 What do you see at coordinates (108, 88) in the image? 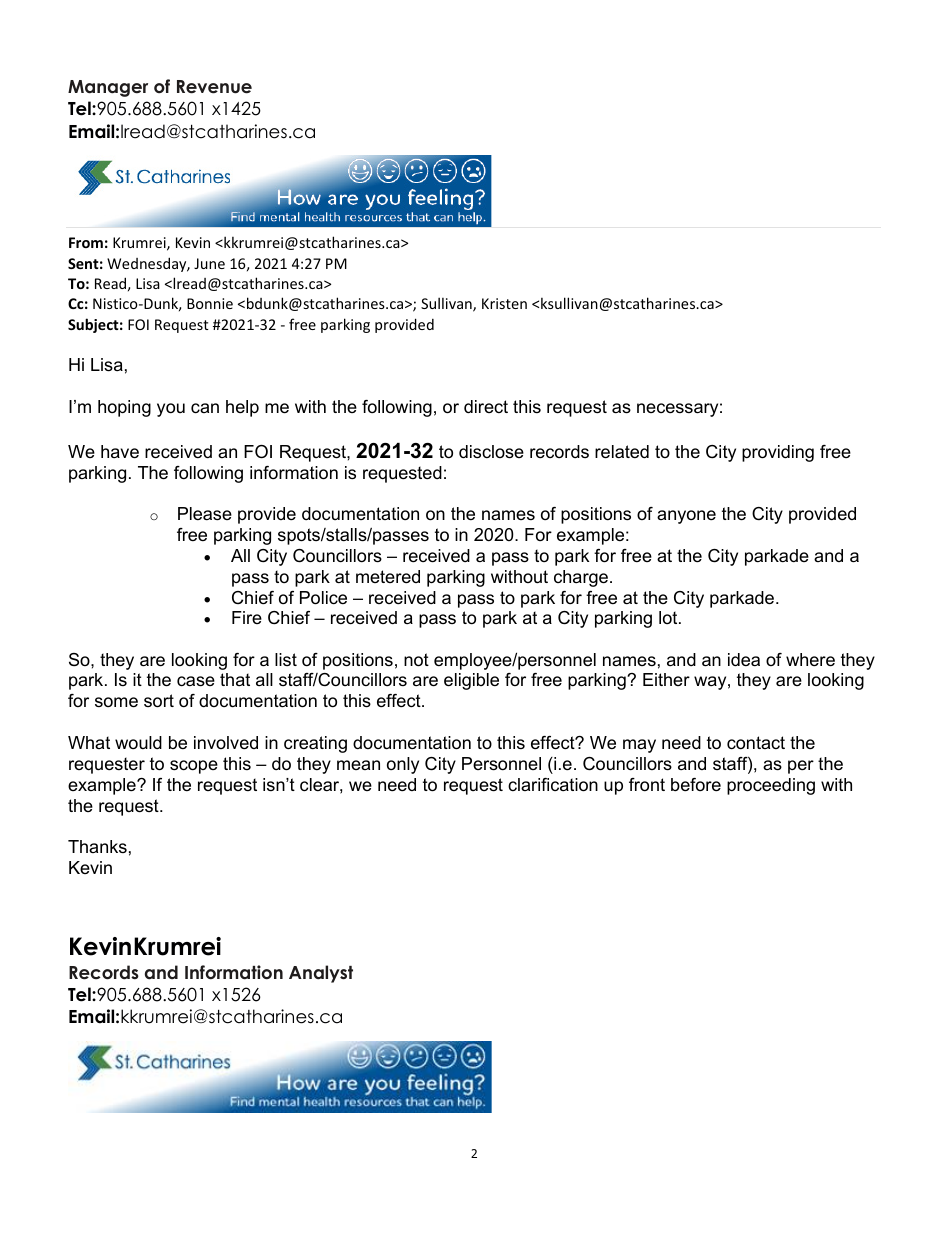
I see `Manager` at bounding box center [108, 88].
